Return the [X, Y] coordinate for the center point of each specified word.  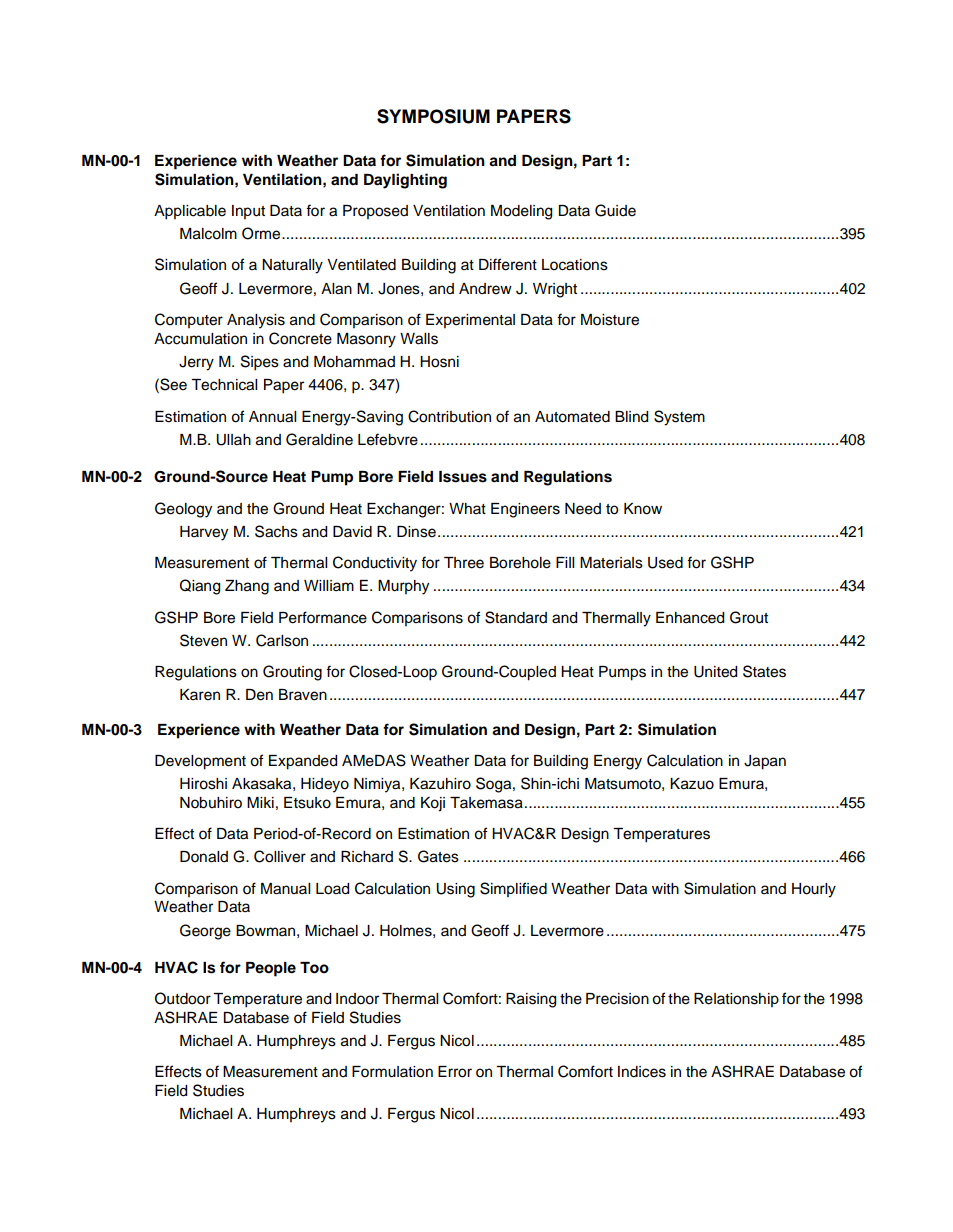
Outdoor [183, 998]
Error [455, 1072]
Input [248, 212]
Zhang [247, 587]
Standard [516, 617]
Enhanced [690, 618]
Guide [615, 210]
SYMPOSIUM [433, 116]
